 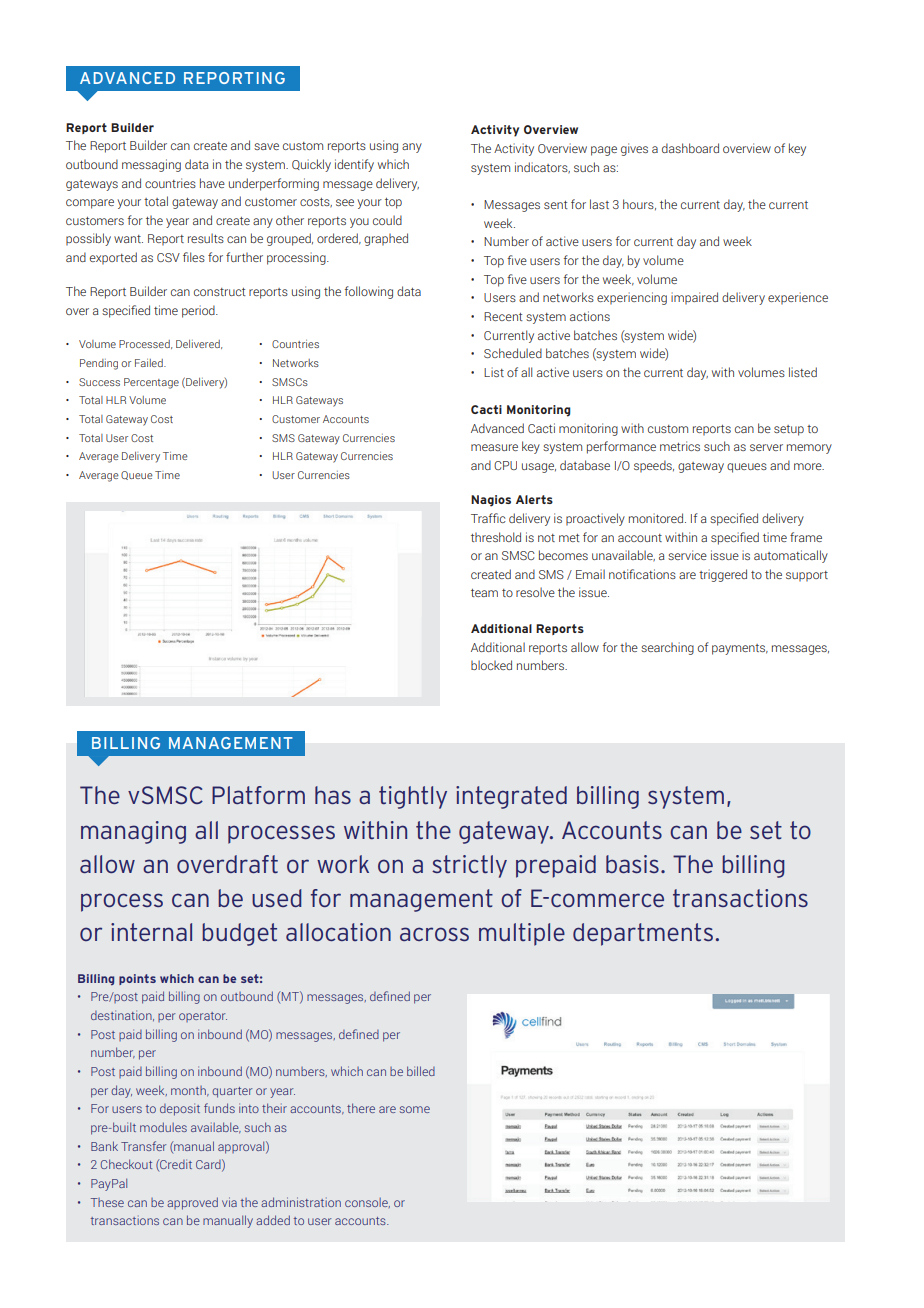 I want to click on payments, so click(x=740, y=649).
